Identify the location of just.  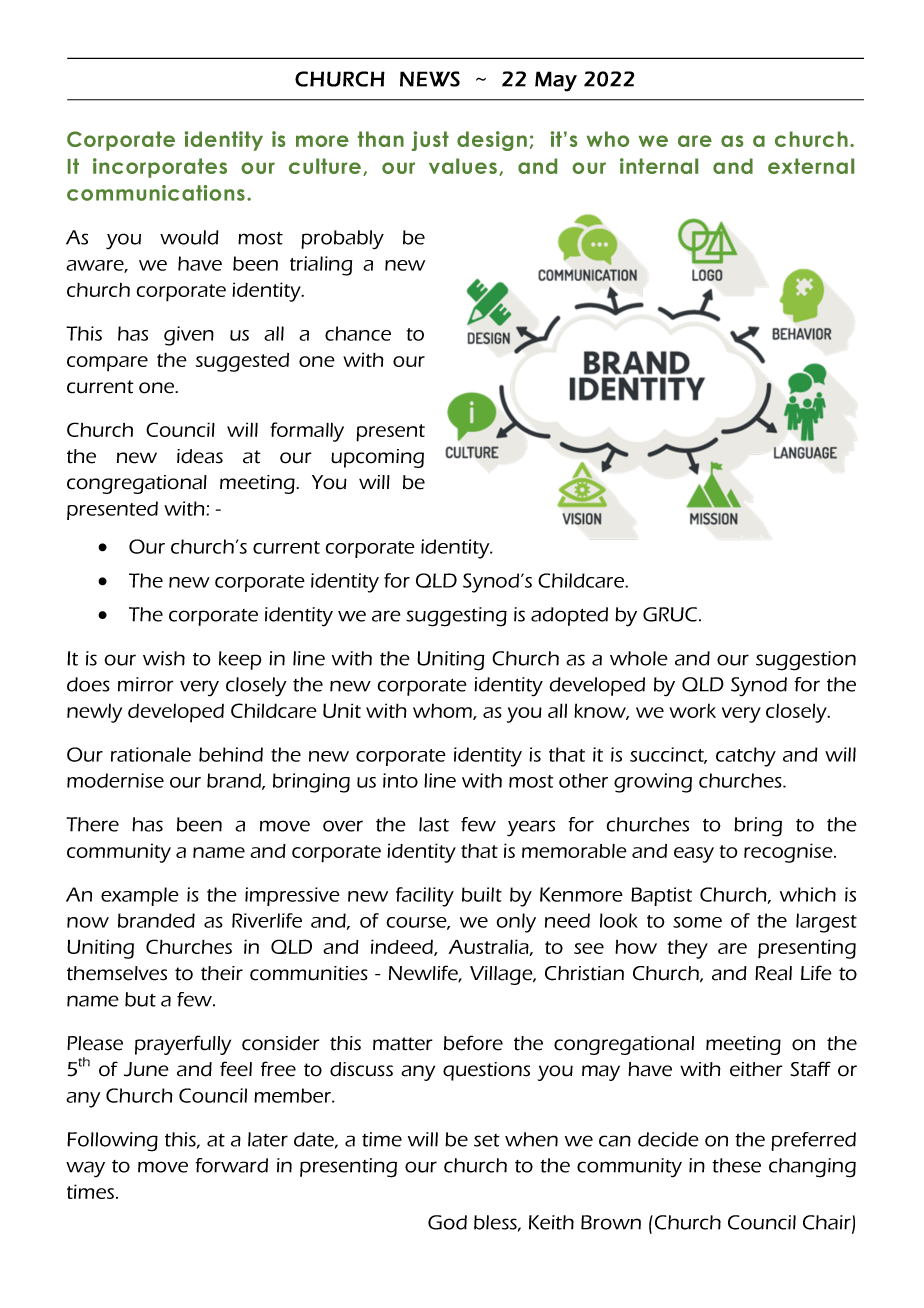
(430, 141).
